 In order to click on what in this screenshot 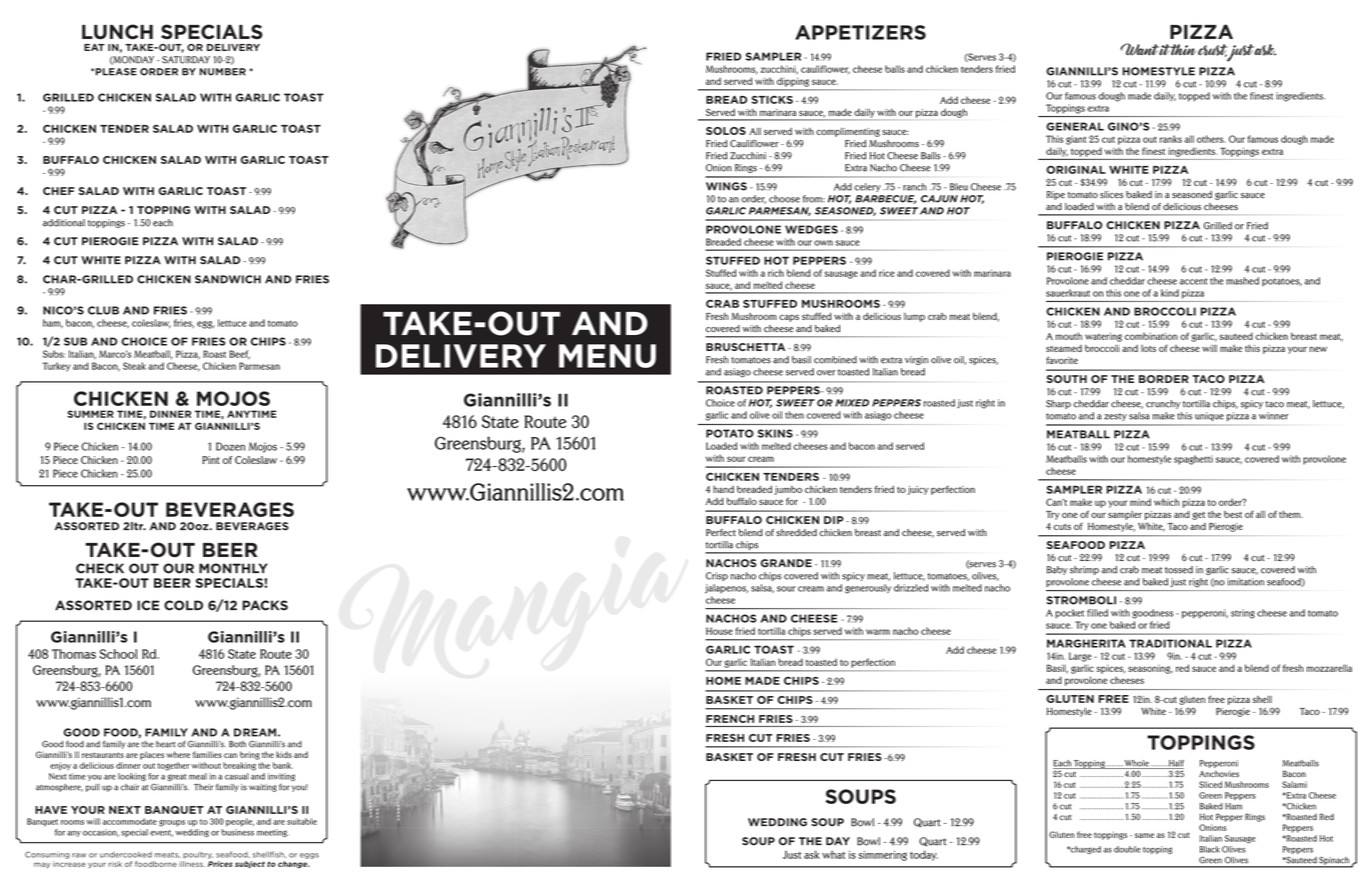, I will do `click(833, 854)`.
